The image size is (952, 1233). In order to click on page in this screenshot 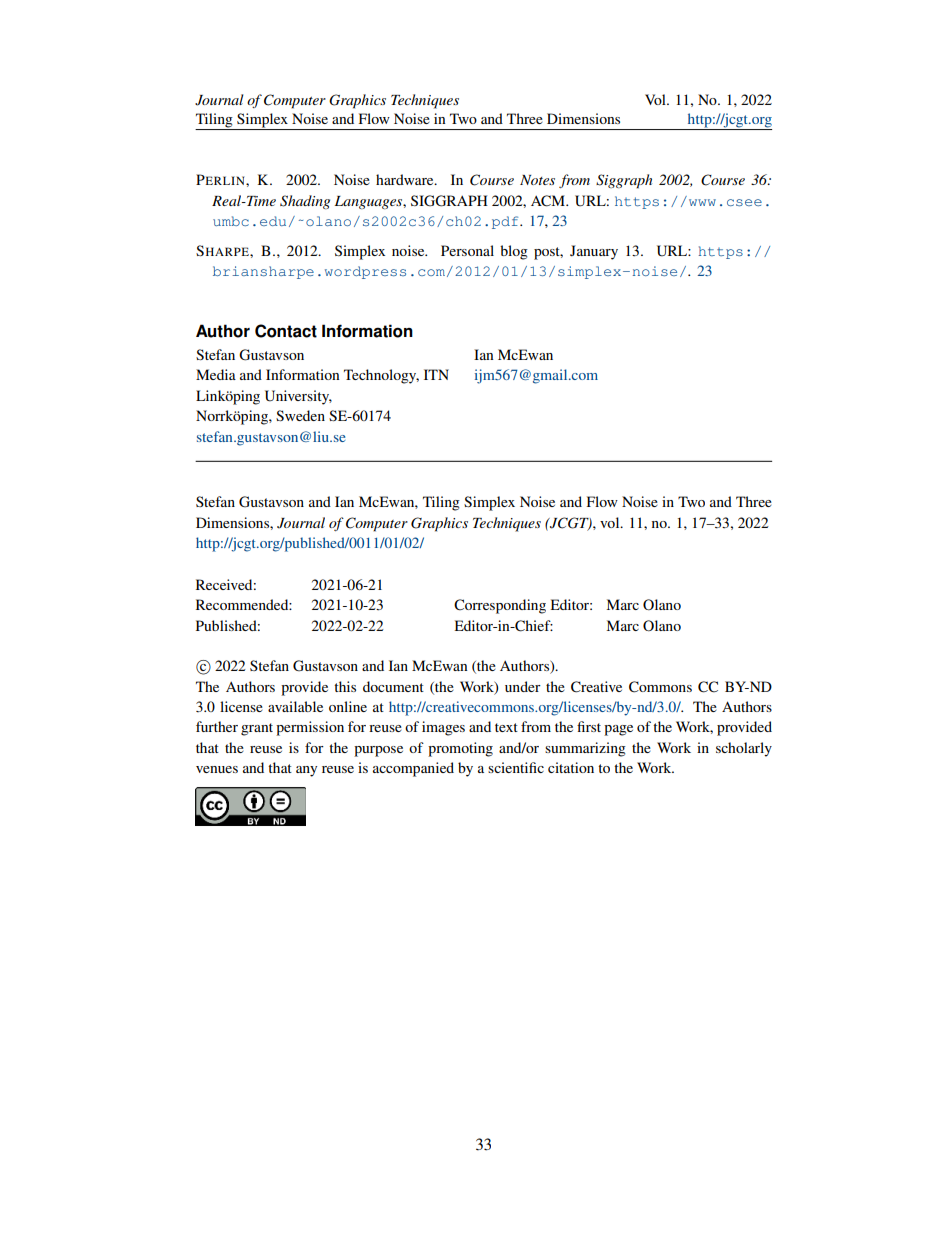, I will do `click(618, 730)`.
